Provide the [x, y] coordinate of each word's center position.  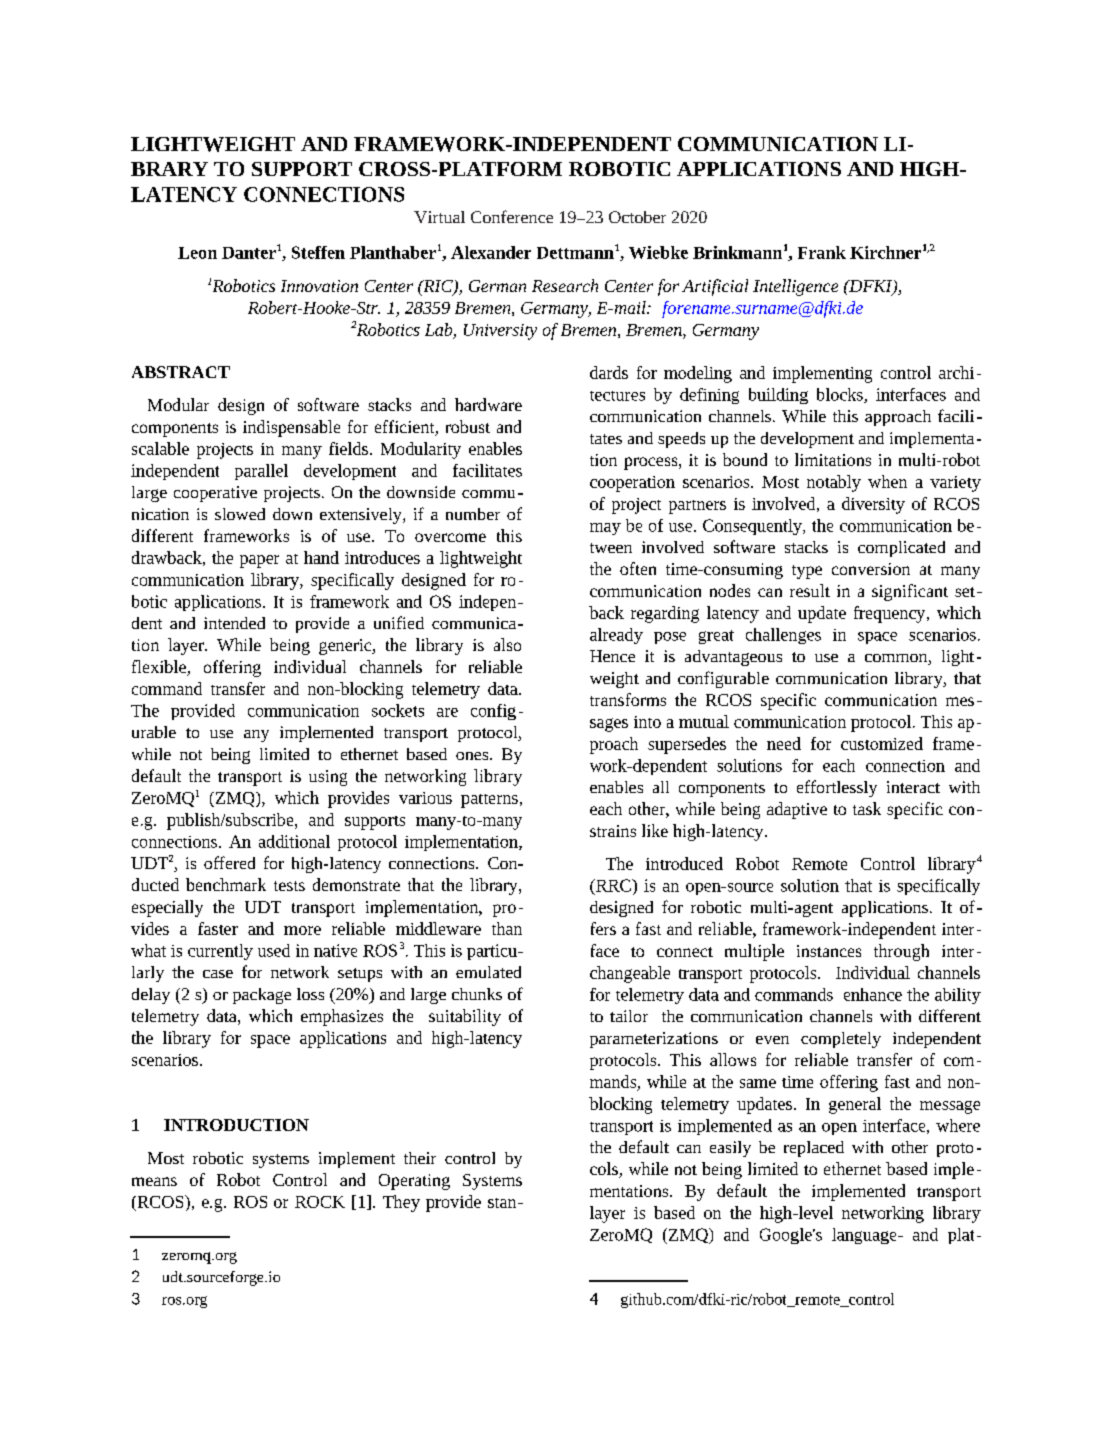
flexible [160, 668]
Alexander [491, 252]
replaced [814, 1149]
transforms [628, 699]
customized [882, 743]
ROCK [320, 1202]
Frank [822, 252]
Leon [197, 253]
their [420, 1158]
